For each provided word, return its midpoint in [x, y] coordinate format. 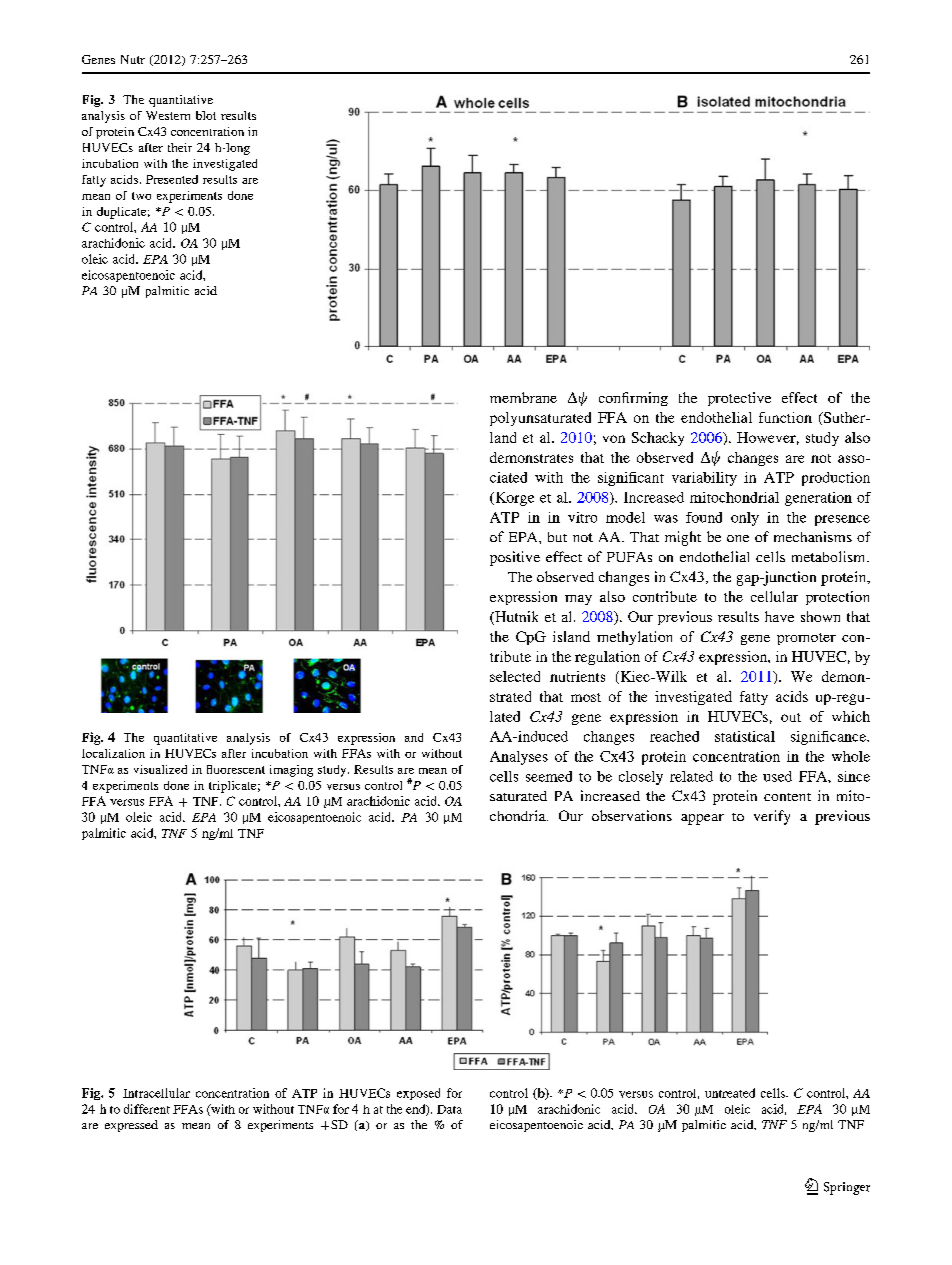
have [779, 616]
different [147, 1109]
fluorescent [236, 769]
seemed [549, 776]
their [180, 147]
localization [113, 753]
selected [515, 676]
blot [206, 115]
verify [772, 817]
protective [739, 399]
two [141, 196]
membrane [523, 397]
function [785, 417]
